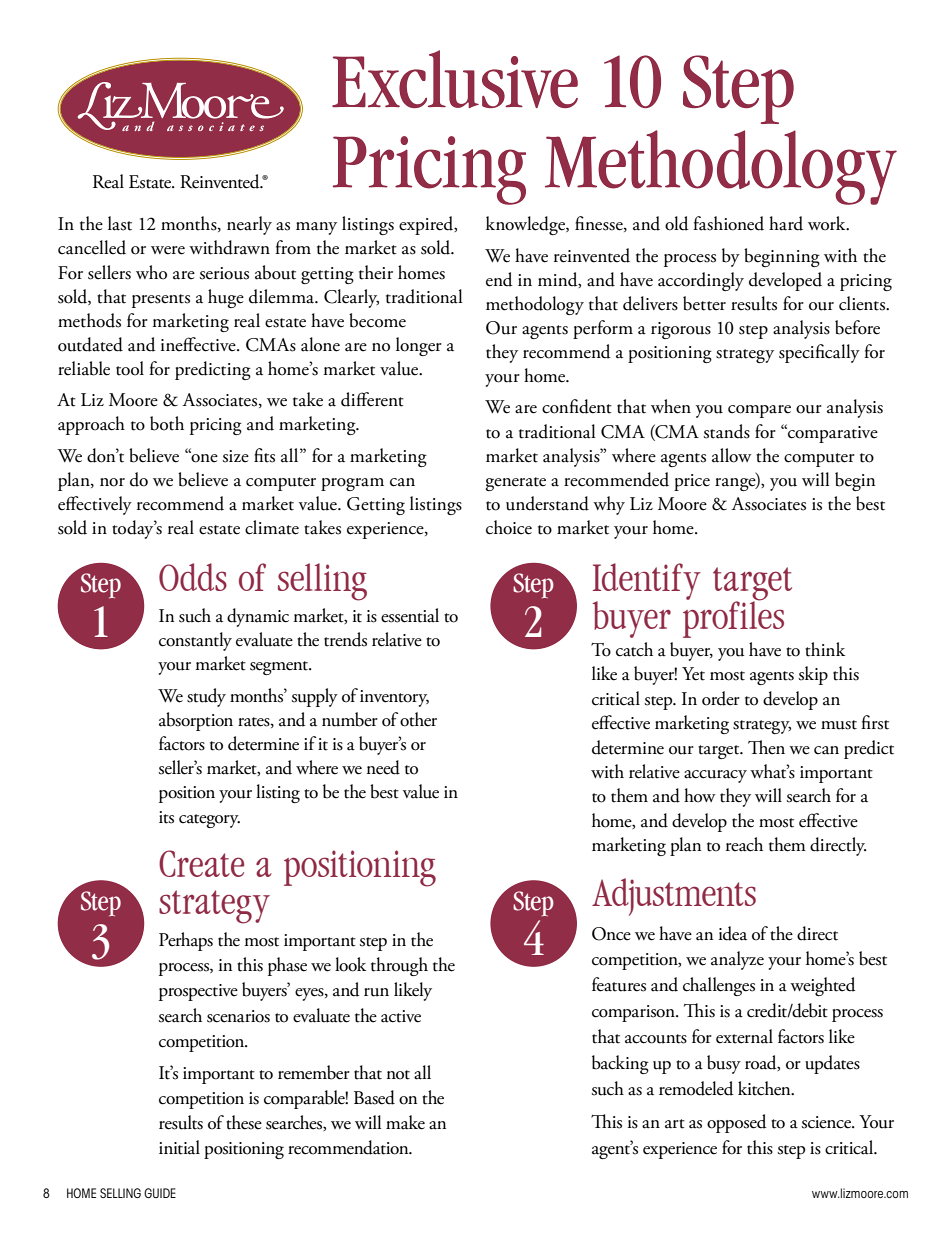 The image size is (952, 1241). I want to click on tool, so click(130, 368).
